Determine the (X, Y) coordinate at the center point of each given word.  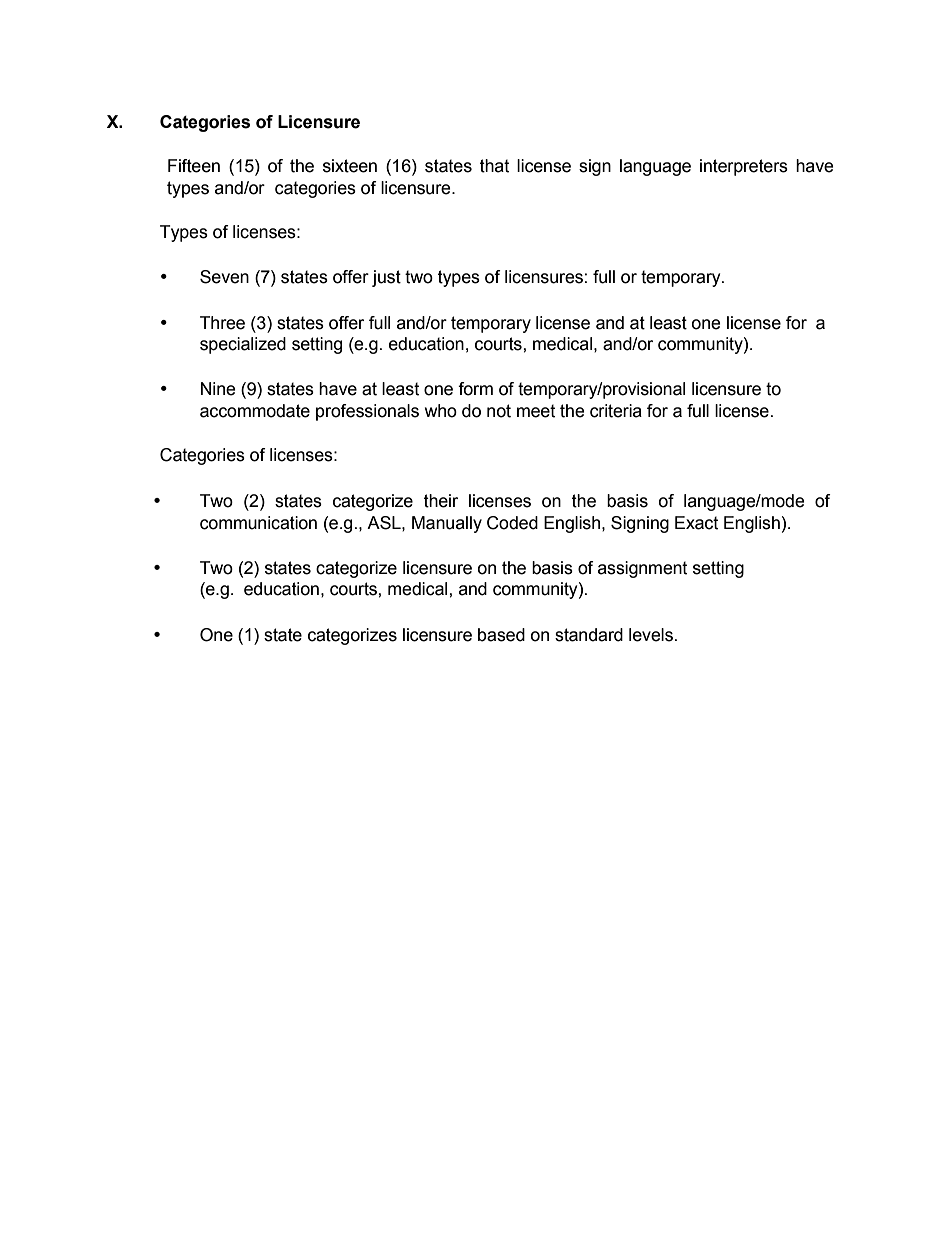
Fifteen (194, 166)
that (494, 166)
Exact (696, 523)
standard (589, 635)
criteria (616, 411)
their (441, 501)
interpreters (744, 167)
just (386, 278)
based (501, 635)
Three (222, 323)
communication (258, 523)
